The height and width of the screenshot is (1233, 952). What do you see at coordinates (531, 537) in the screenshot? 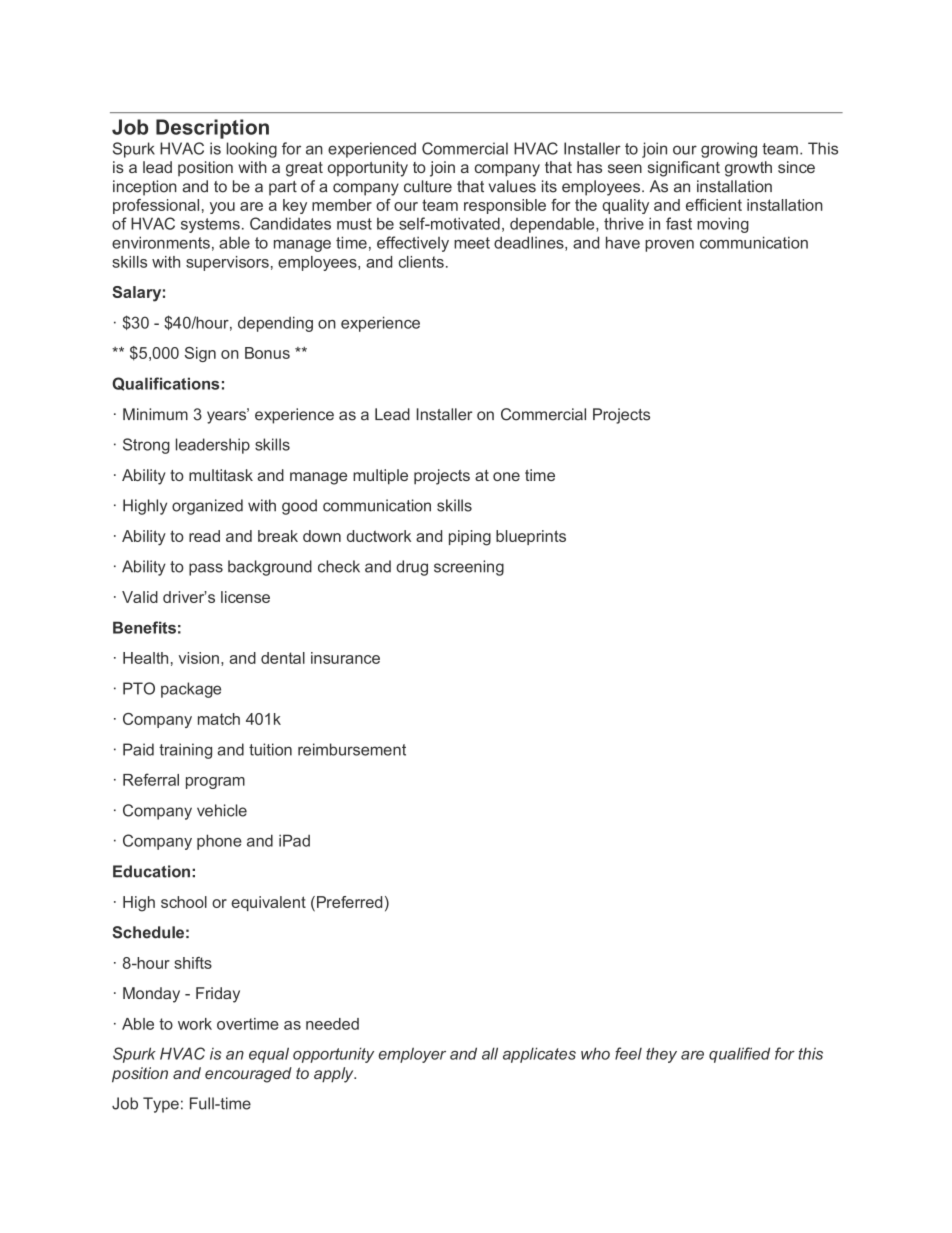
I see `blueprints` at bounding box center [531, 537].
